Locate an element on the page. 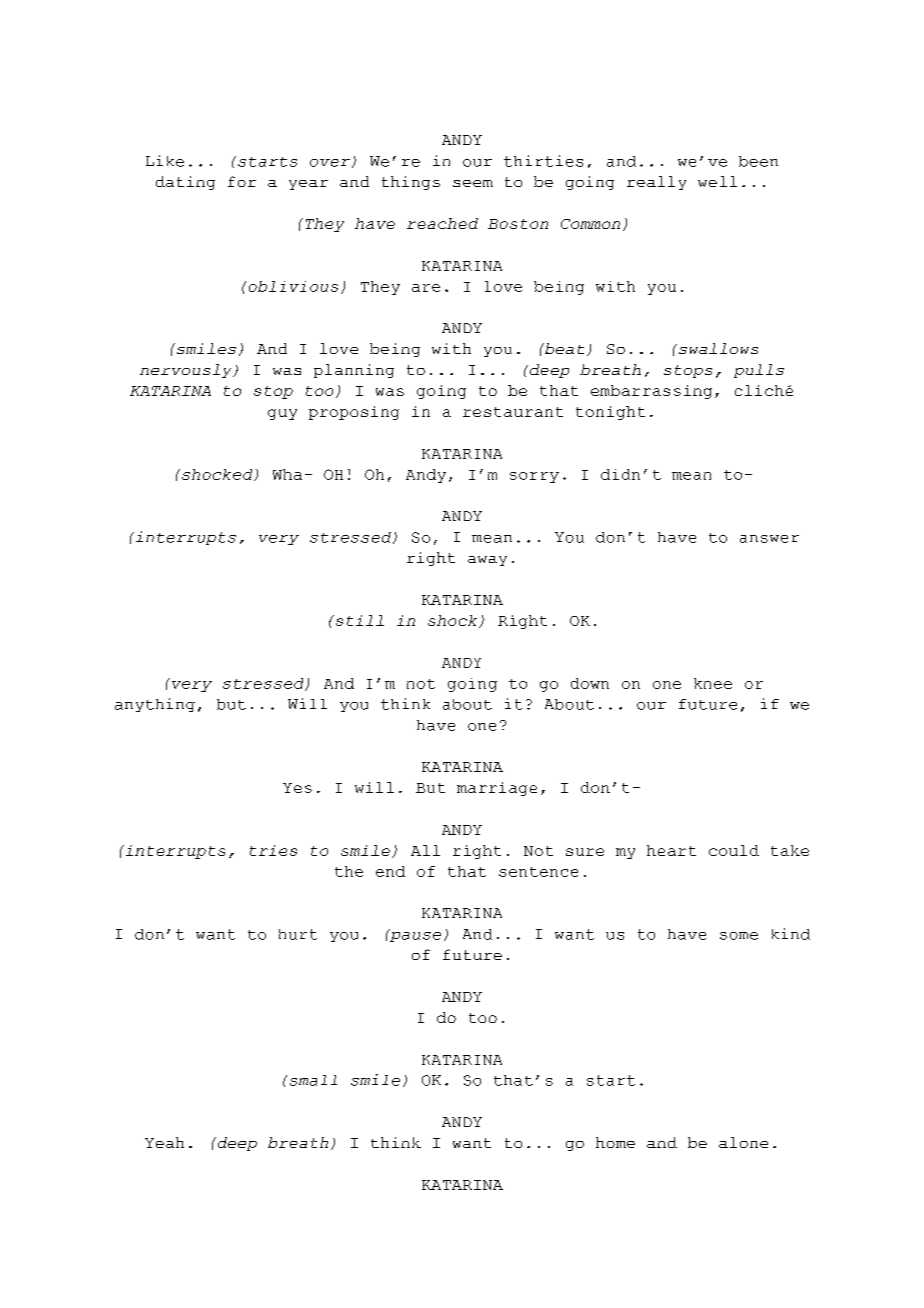 This image has height=1308, width=924. Yes is located at coordinates (297, 788).
